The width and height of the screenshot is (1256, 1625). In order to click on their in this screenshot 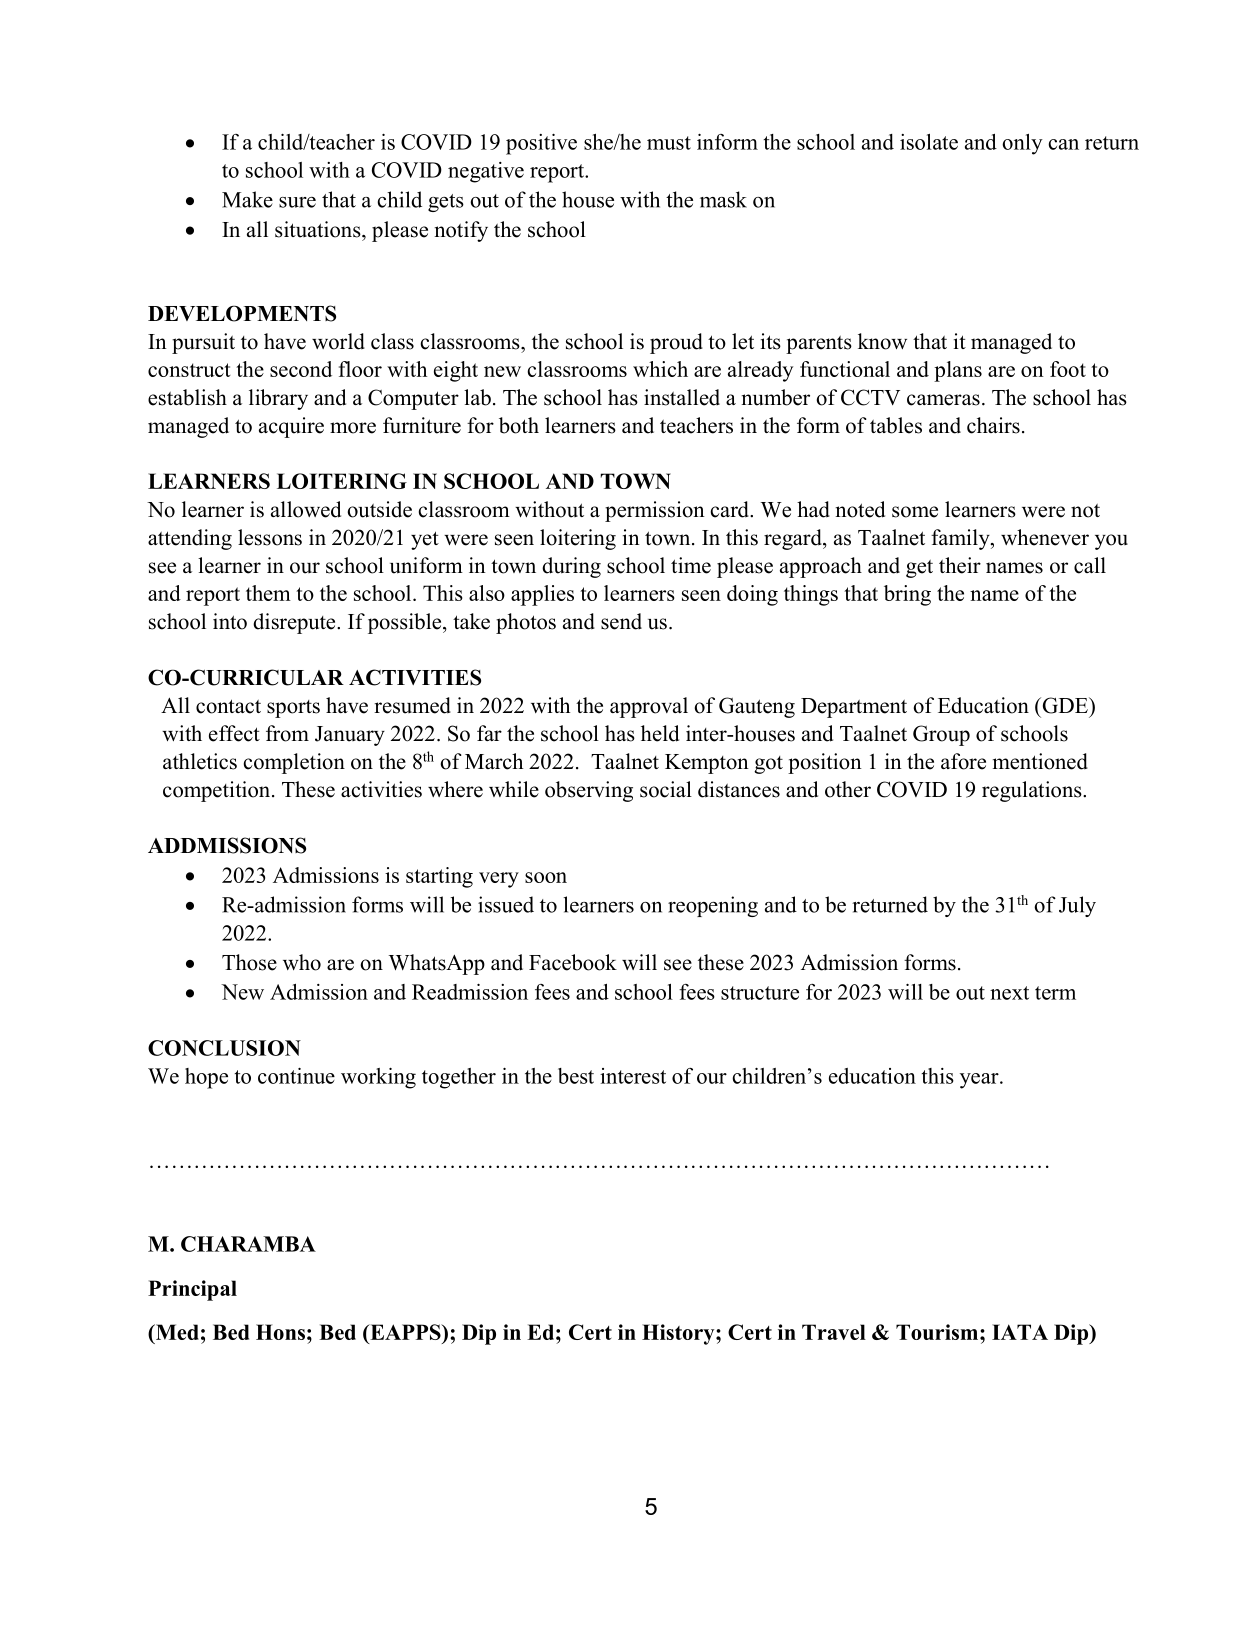, I will do `click(960, 565)`.
